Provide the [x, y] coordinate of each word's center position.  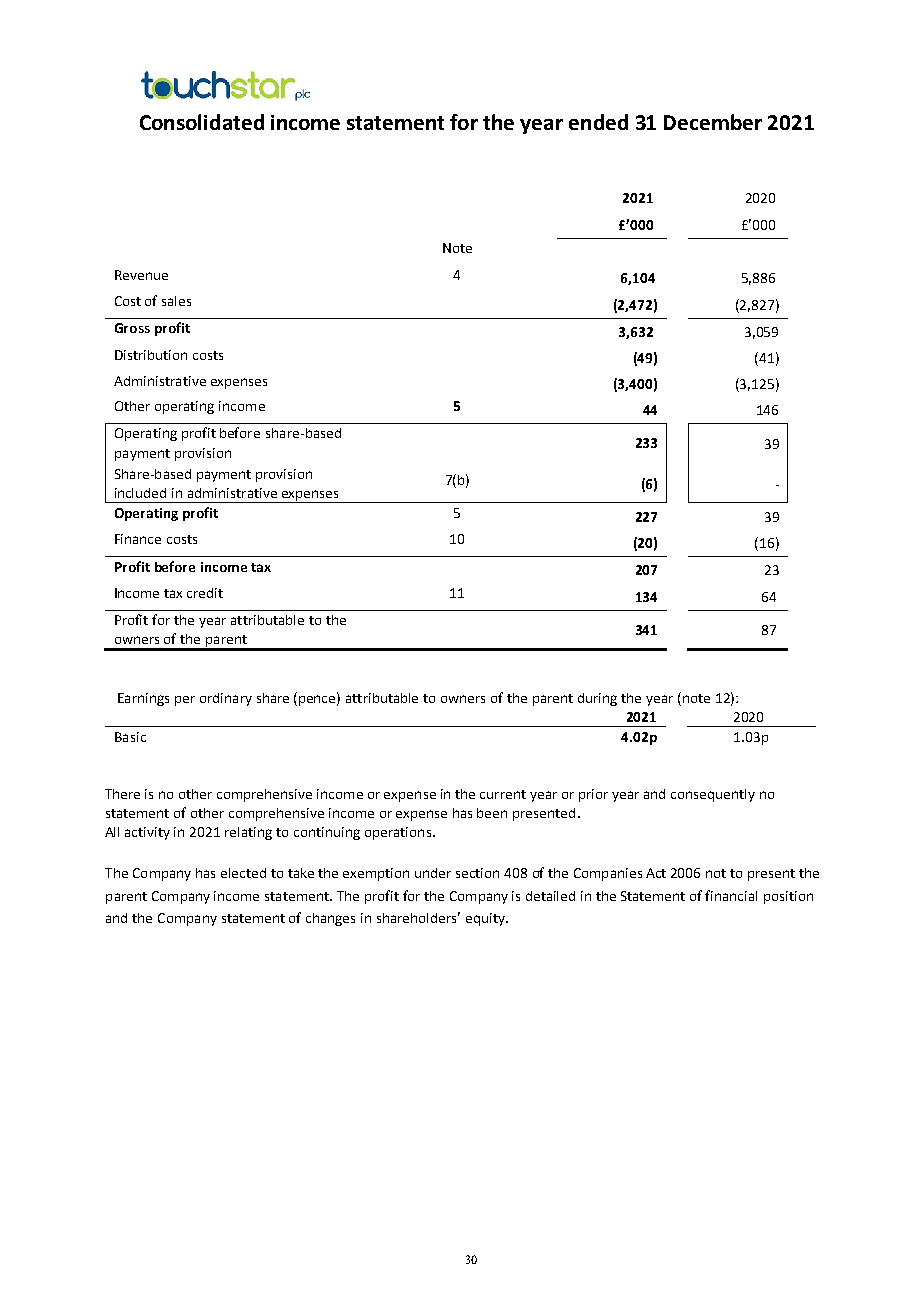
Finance [138, 539]
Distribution [151, 355]
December [713, 122]
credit [205, 593]
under [433, 873]
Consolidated [202, 122]
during [597, 699]
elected [243, 873]
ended [598, 122]
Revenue [141, 275]
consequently [713, 795]
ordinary [226, 699]
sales [176, 301]
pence [318, 700]
